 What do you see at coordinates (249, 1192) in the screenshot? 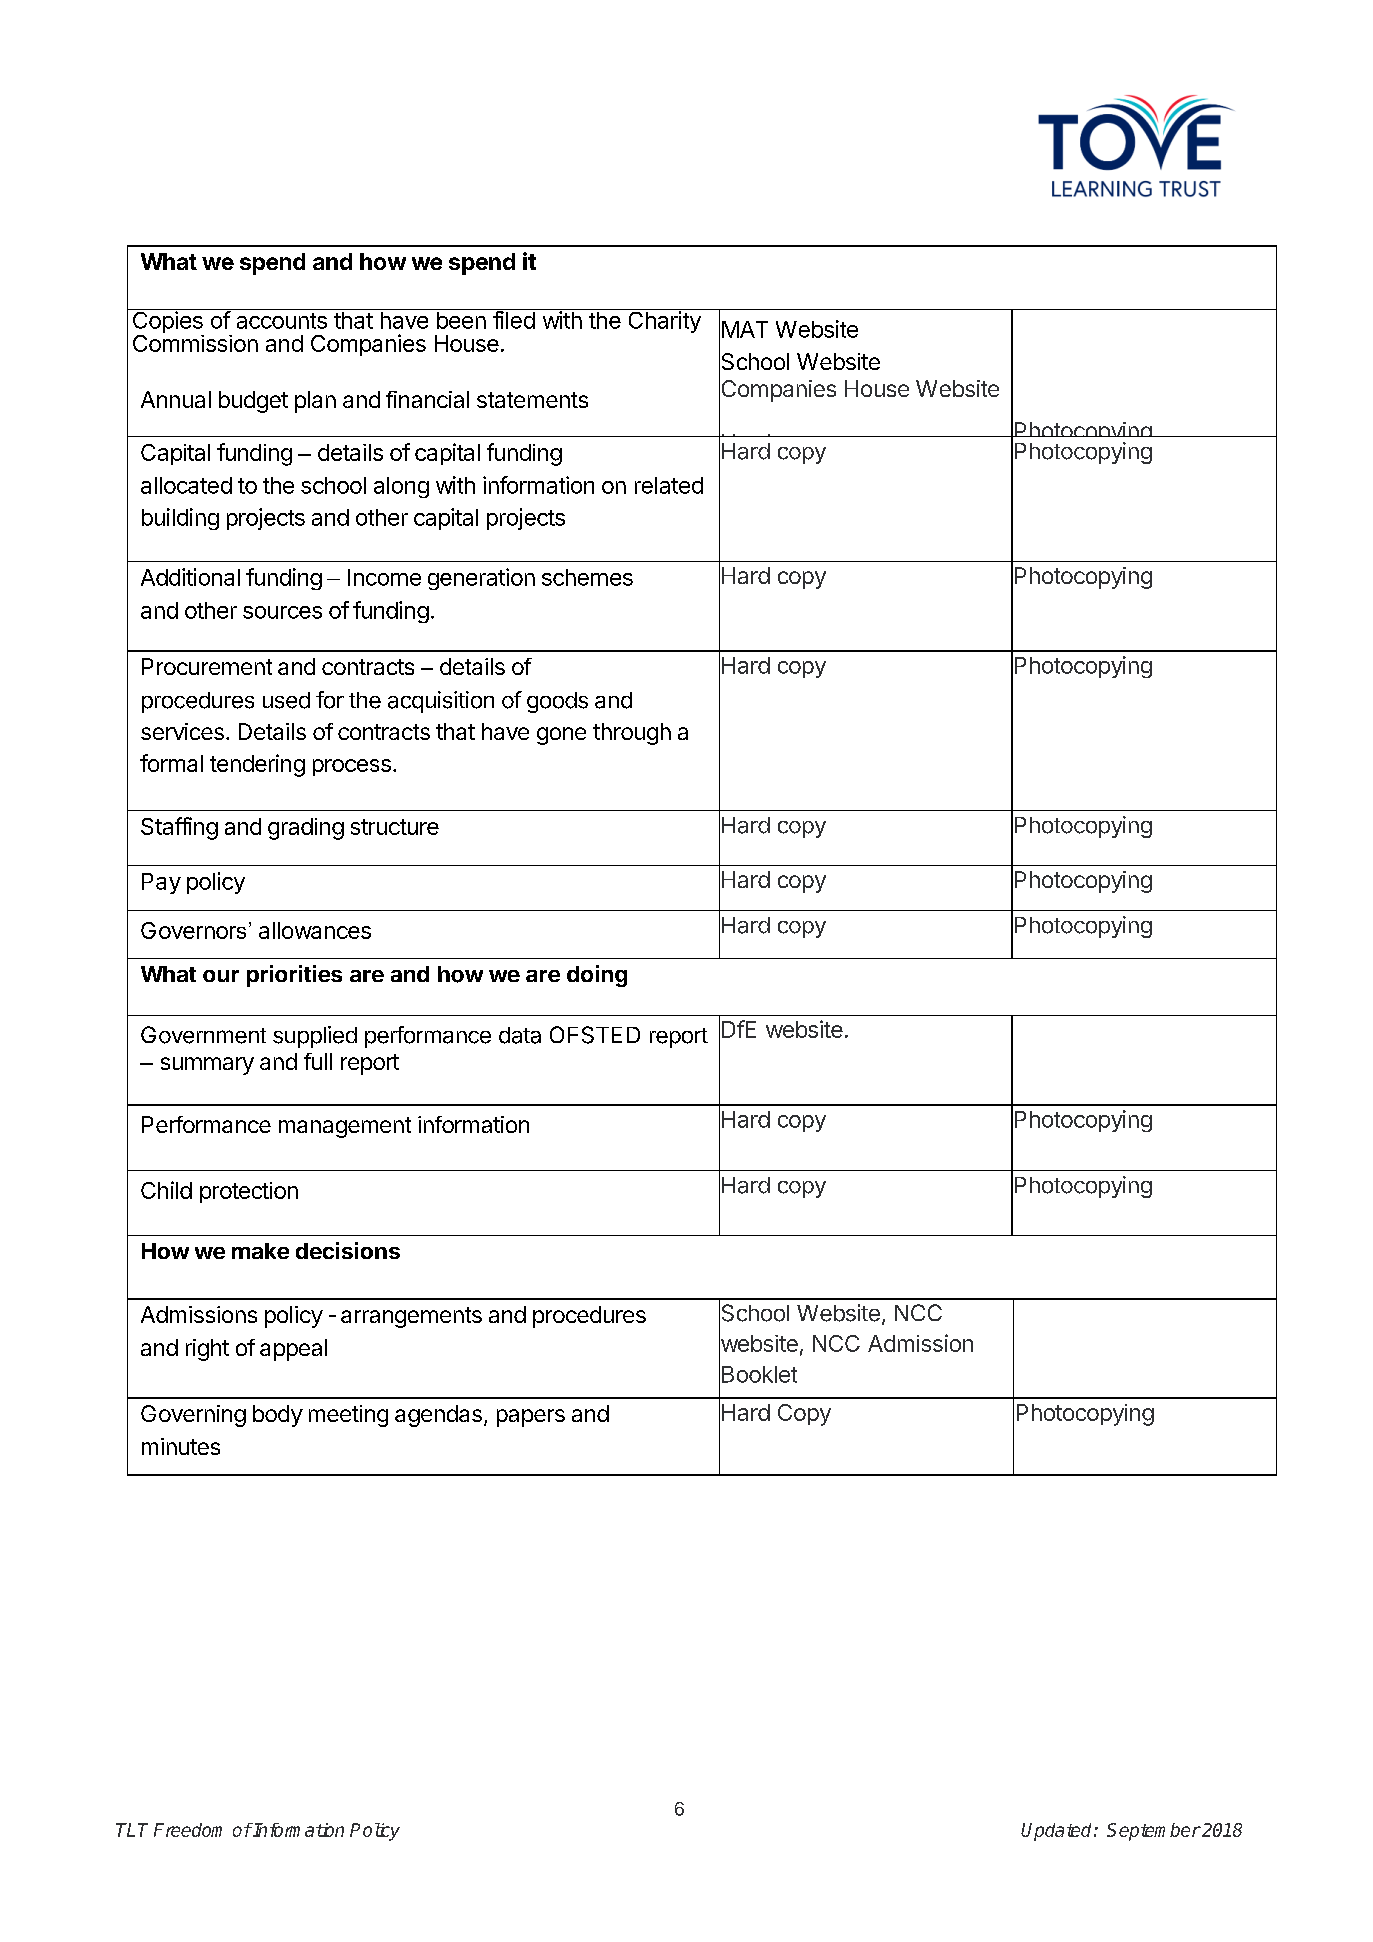
I see `protection` at bounding box center [249, 1192].
